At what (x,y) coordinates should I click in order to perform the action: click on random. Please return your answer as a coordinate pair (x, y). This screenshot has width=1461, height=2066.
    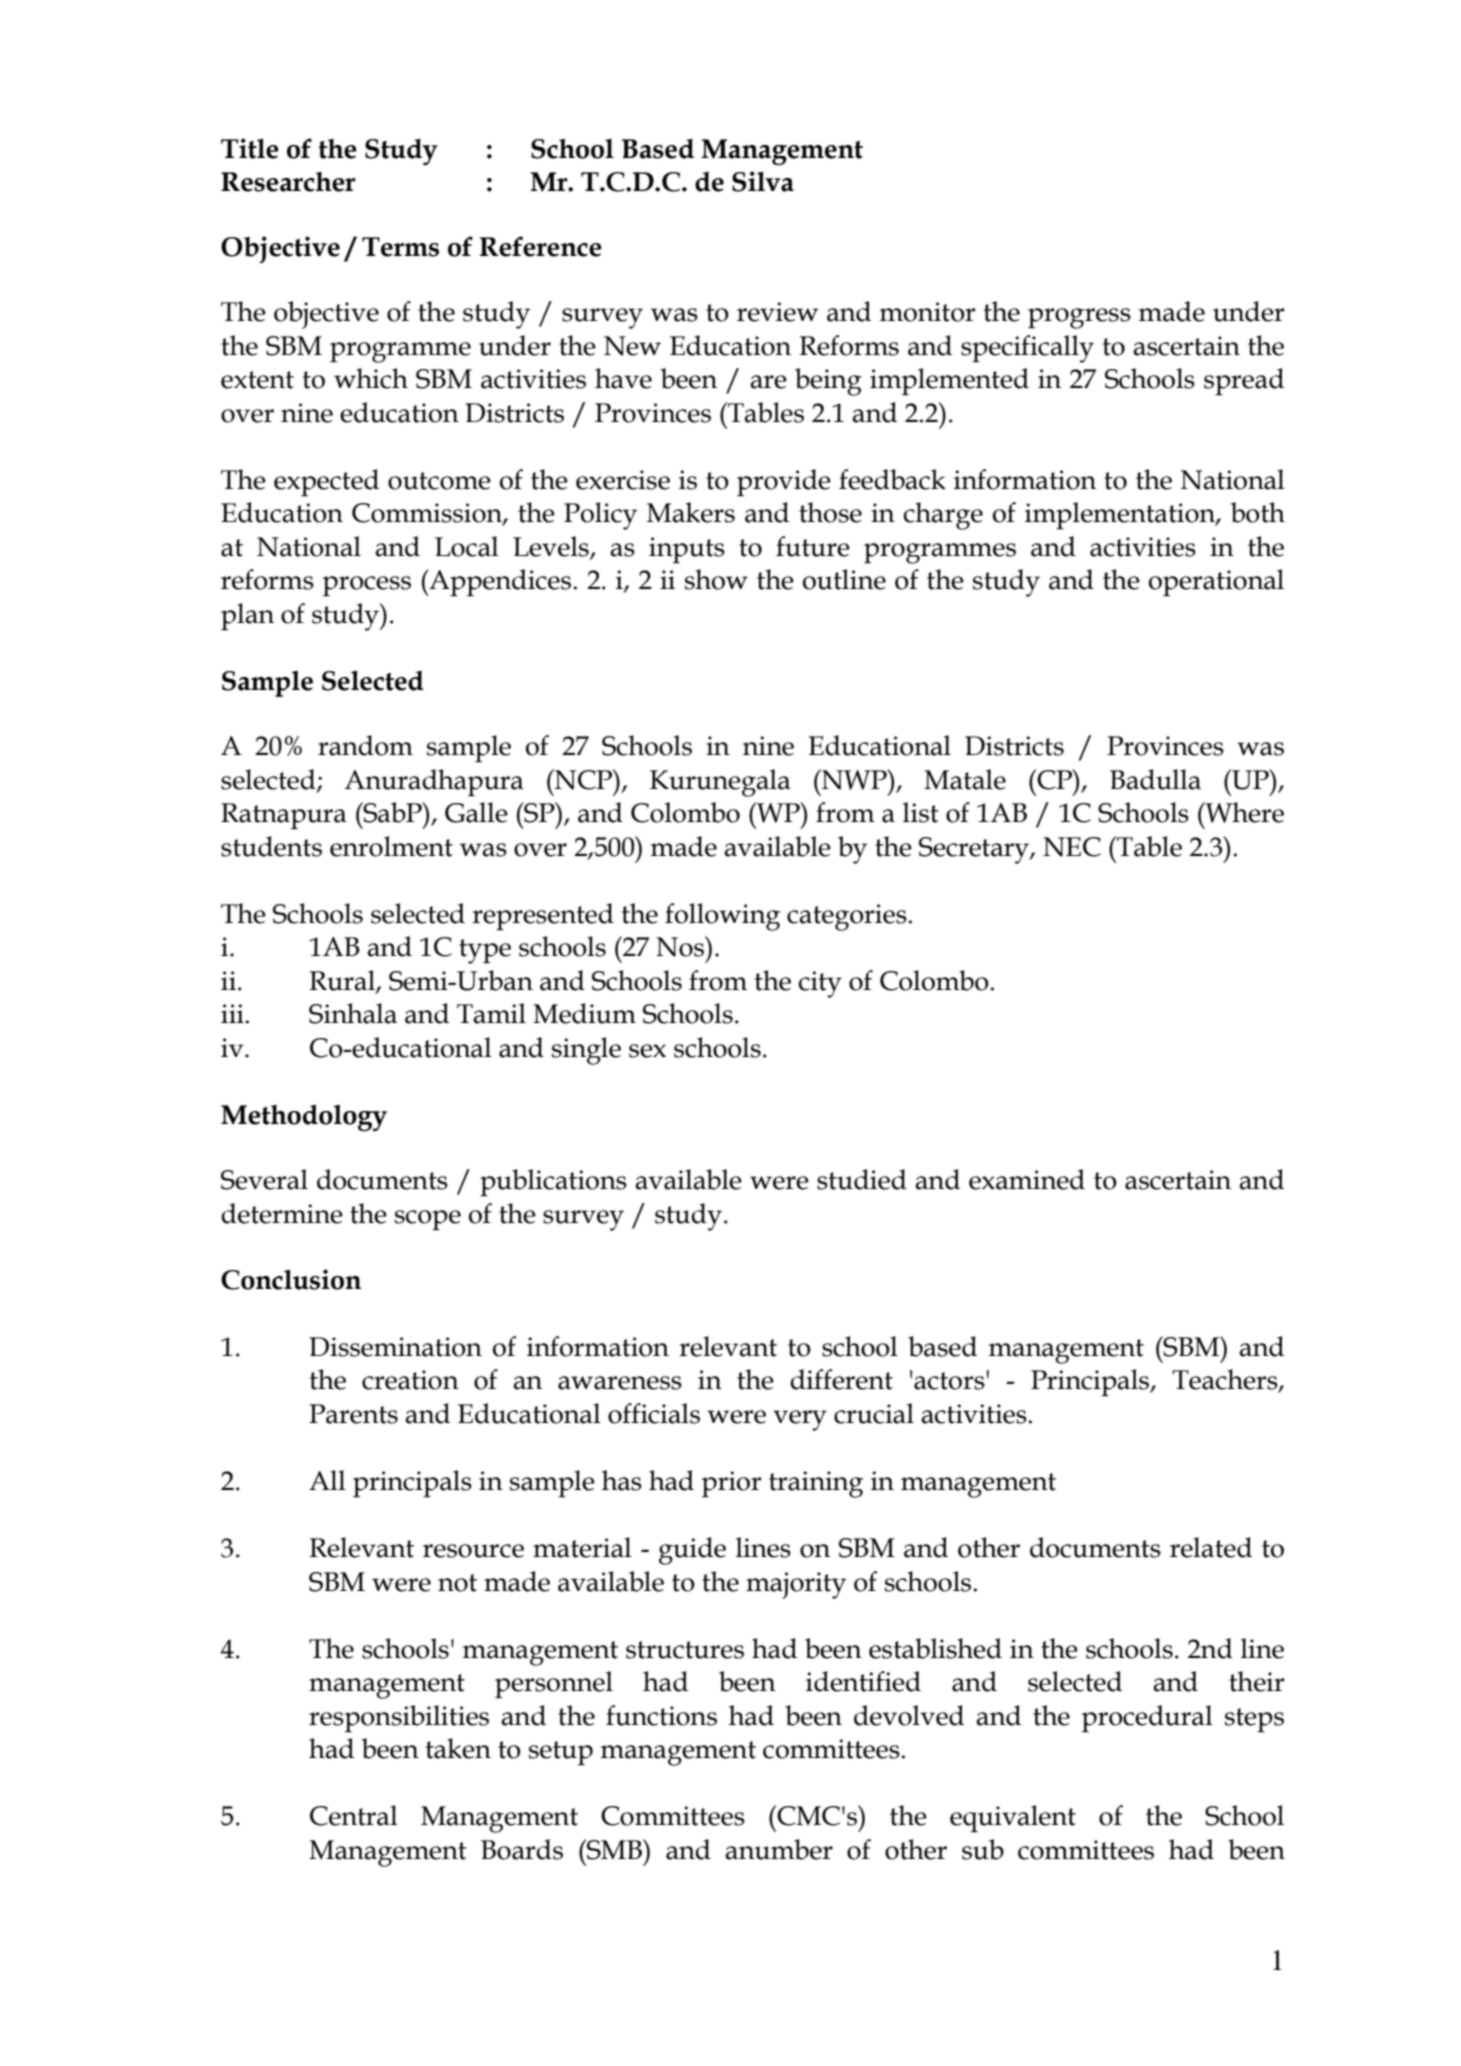
    Looking at the image, I should click on (365, 745).
